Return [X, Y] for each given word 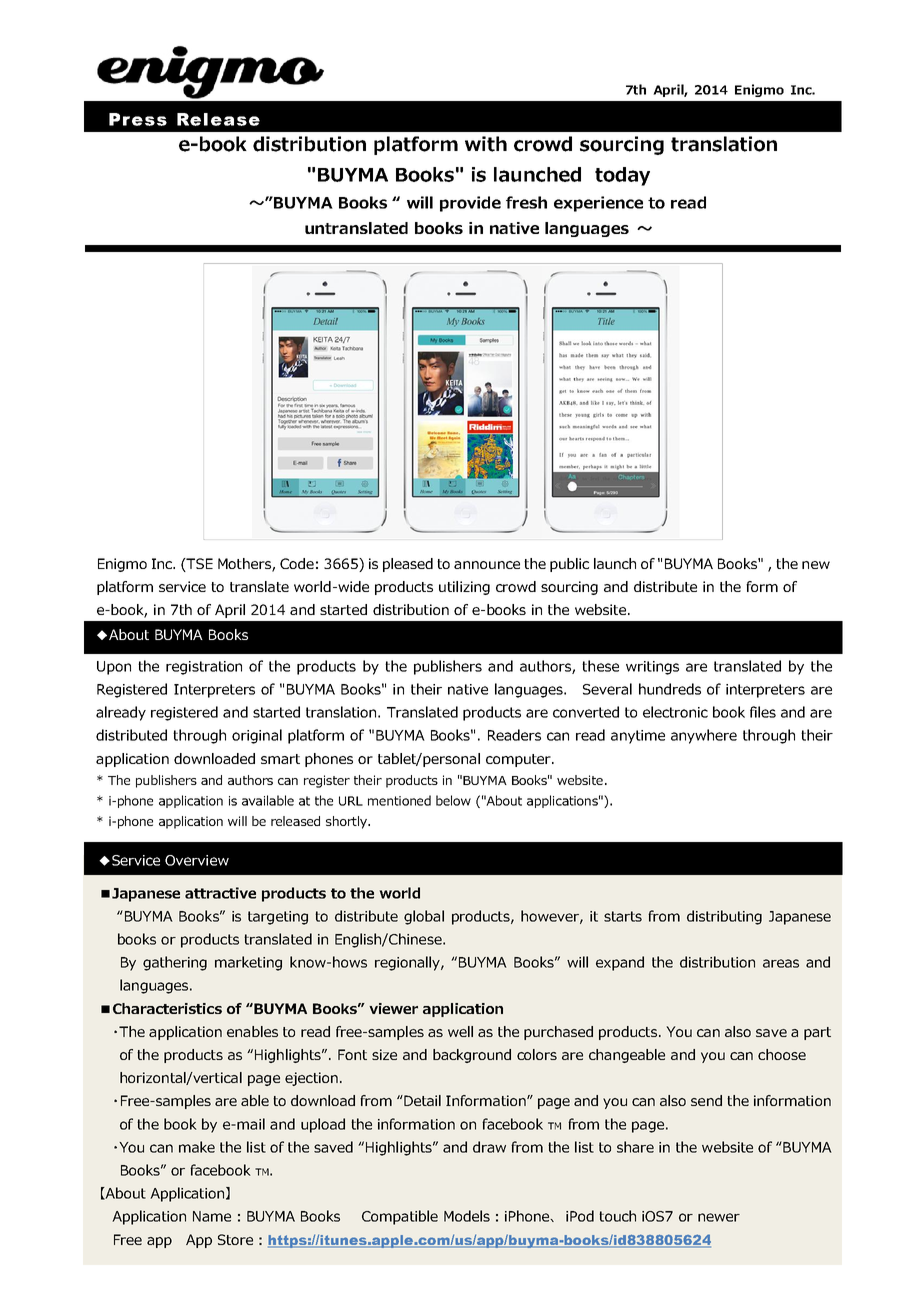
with [486, 144]
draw [489, 1147]
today [622, 176]
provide [470, 204]
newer [719, 1217]
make [197, 1147]
